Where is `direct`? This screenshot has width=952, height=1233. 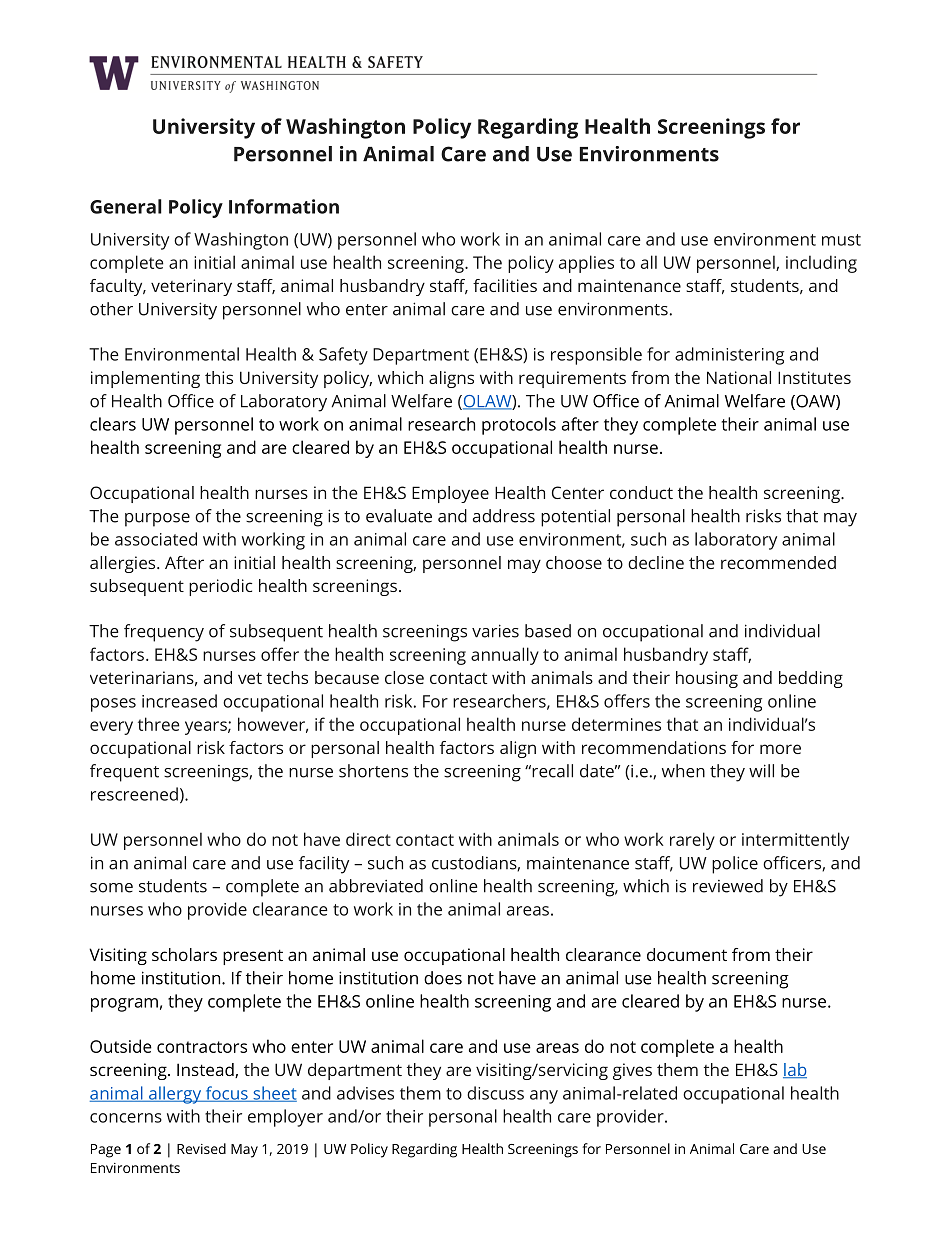
direct is located at coordinates (368, 839).
